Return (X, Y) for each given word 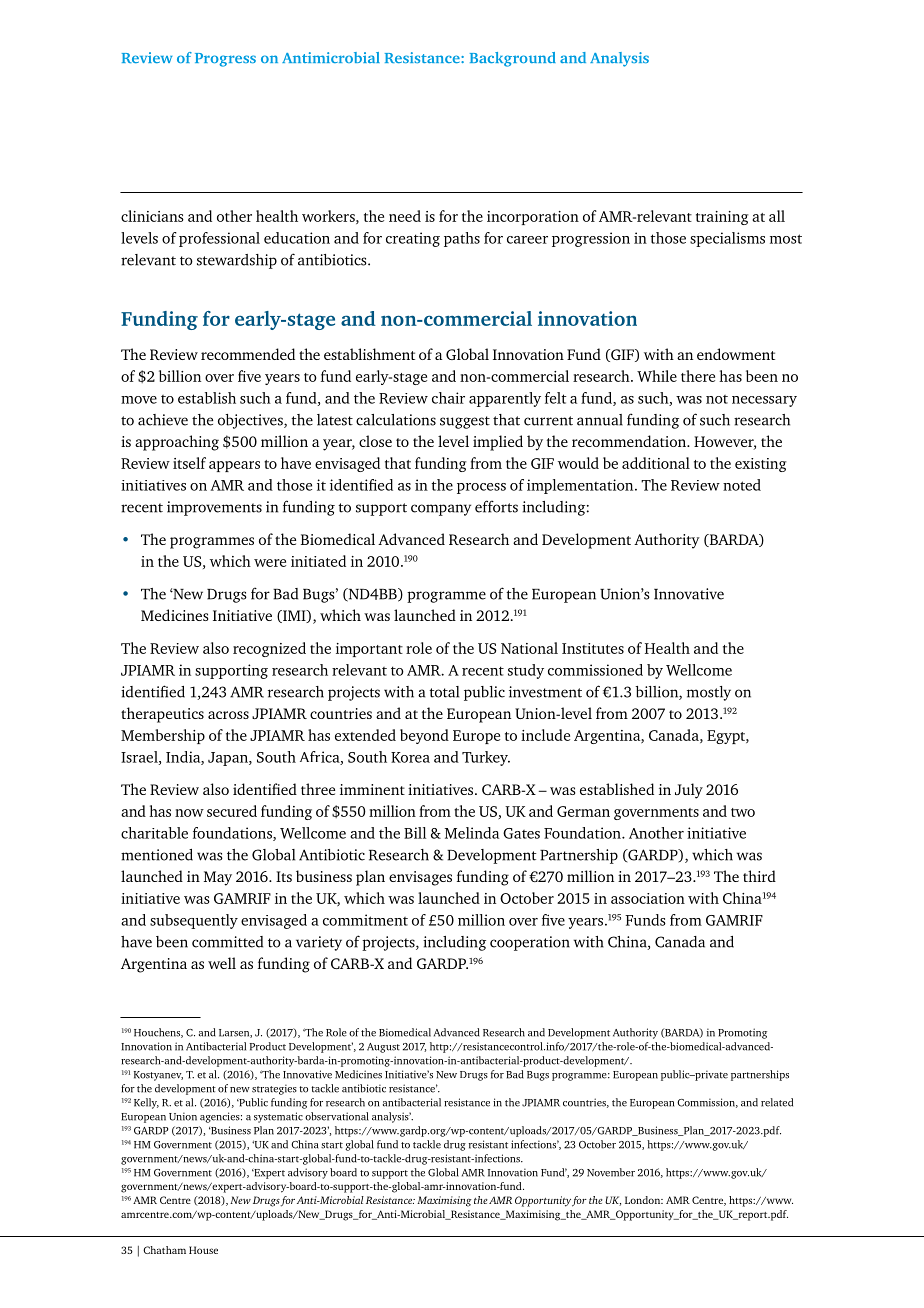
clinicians (152, 216)
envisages (420, 878)
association (648, 898)
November (611, 1172)
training (722, 218)
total (444, 692)
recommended (248, 354)
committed (227, 942)
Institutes (593, 648)
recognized (269, 649)
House (203, 1250)
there (698, 376)
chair (448, 398)
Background (513, 59)
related (777, 1102)
